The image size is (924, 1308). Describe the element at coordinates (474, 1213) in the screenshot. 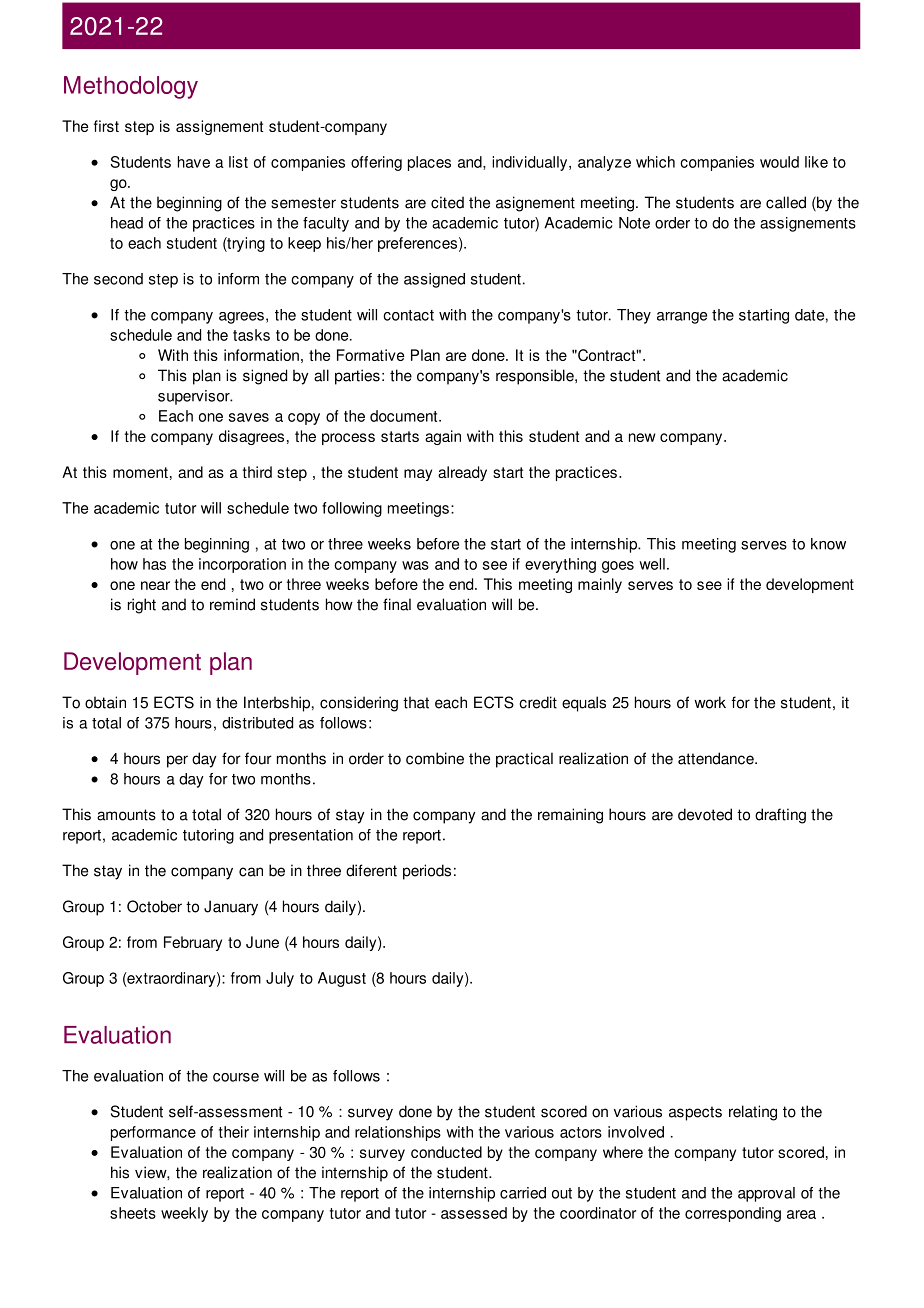

I see `assessed` at that location.
